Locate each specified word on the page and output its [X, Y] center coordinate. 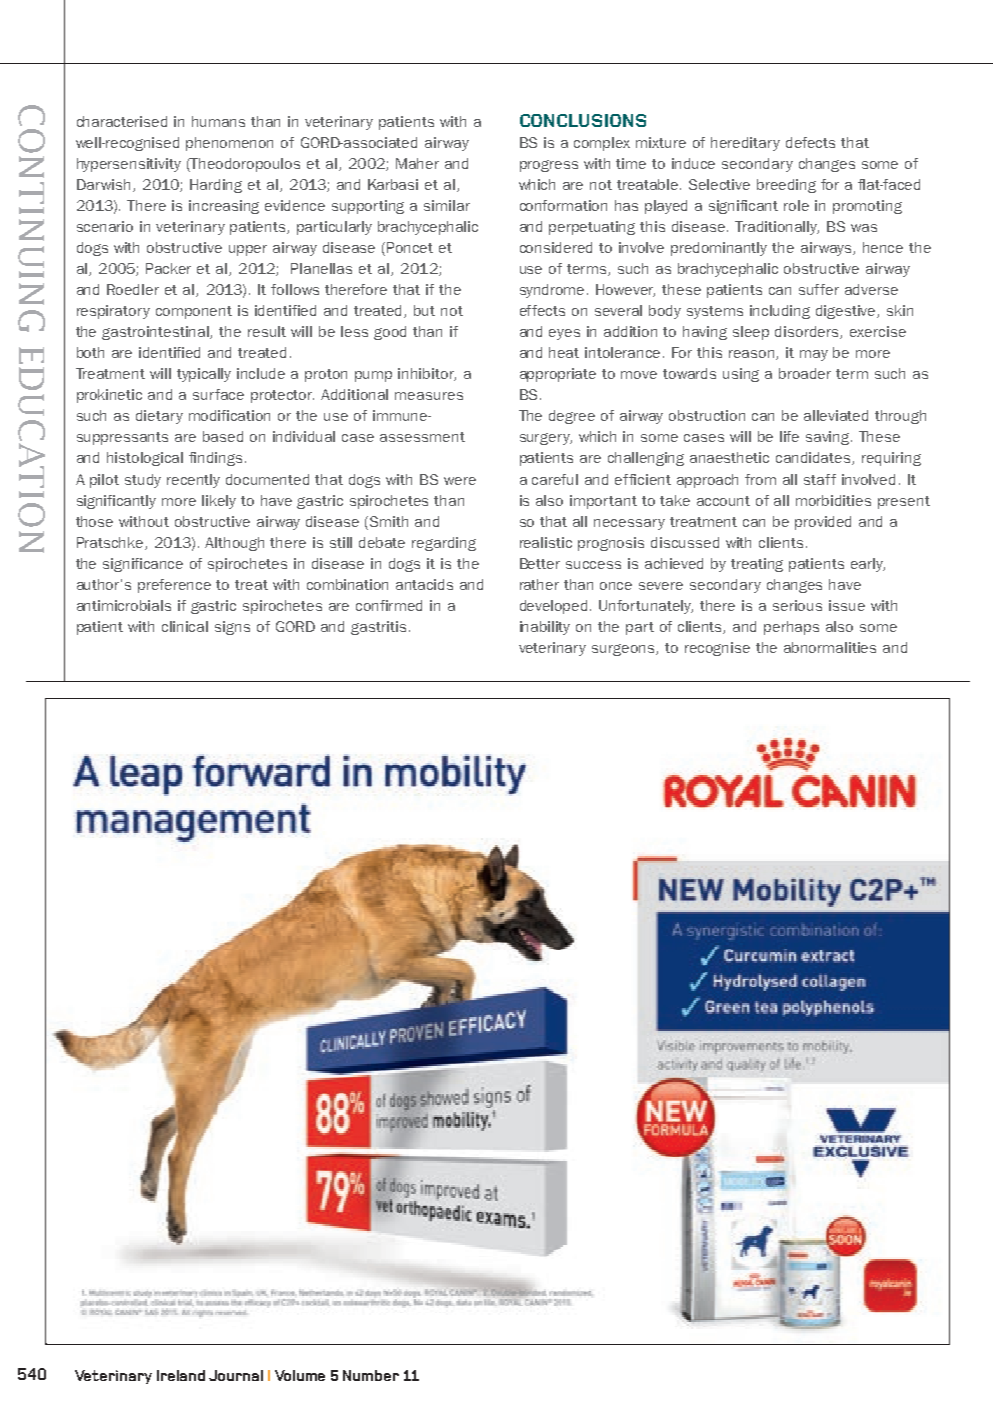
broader [805, 373]
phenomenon [229, 144]
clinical [185, 626]
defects [810, 142]
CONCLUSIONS [583, 120]
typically [204, 375]
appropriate [558, 375]
